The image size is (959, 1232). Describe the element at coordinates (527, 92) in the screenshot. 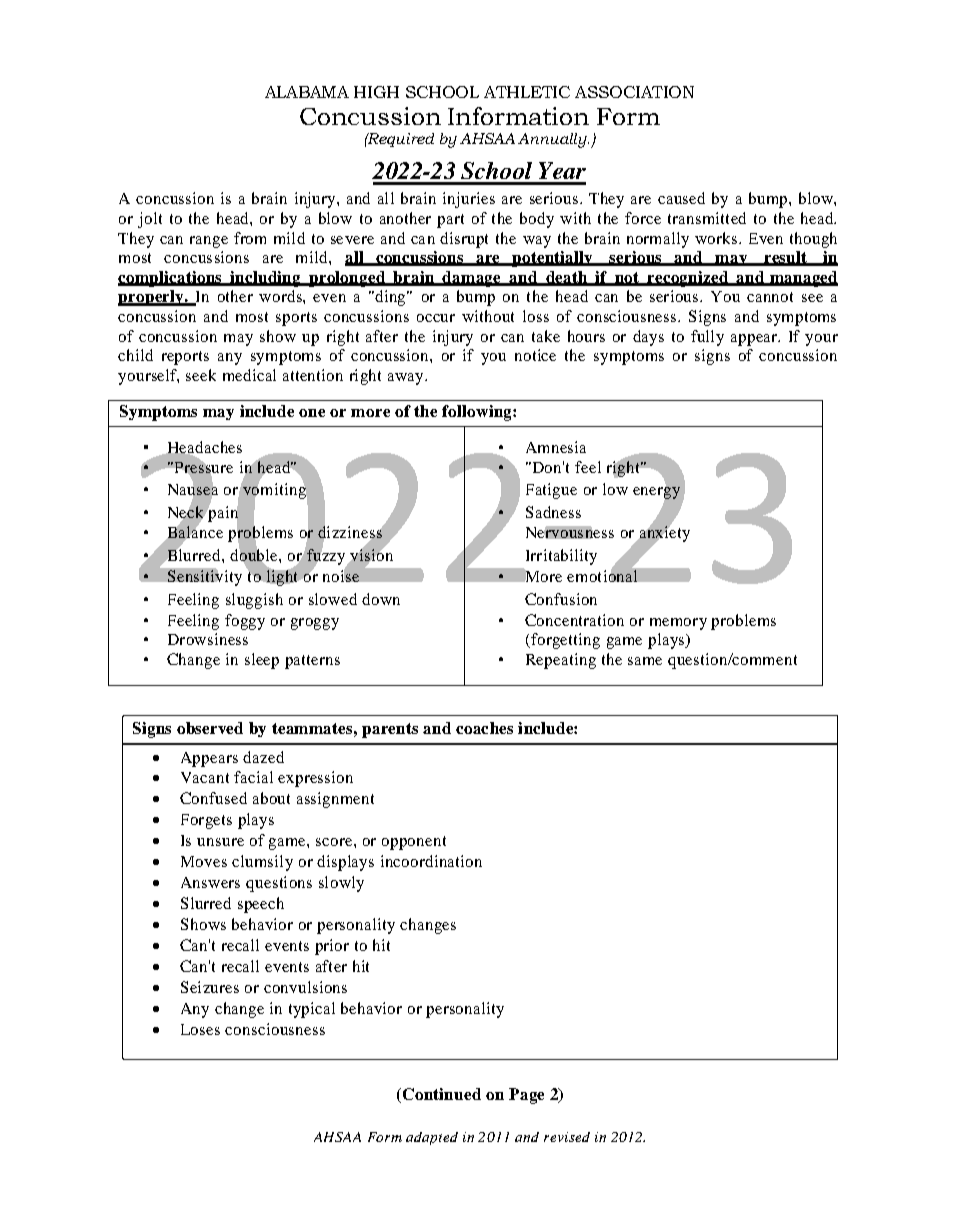

I see `ATHLETIC` at that location.
